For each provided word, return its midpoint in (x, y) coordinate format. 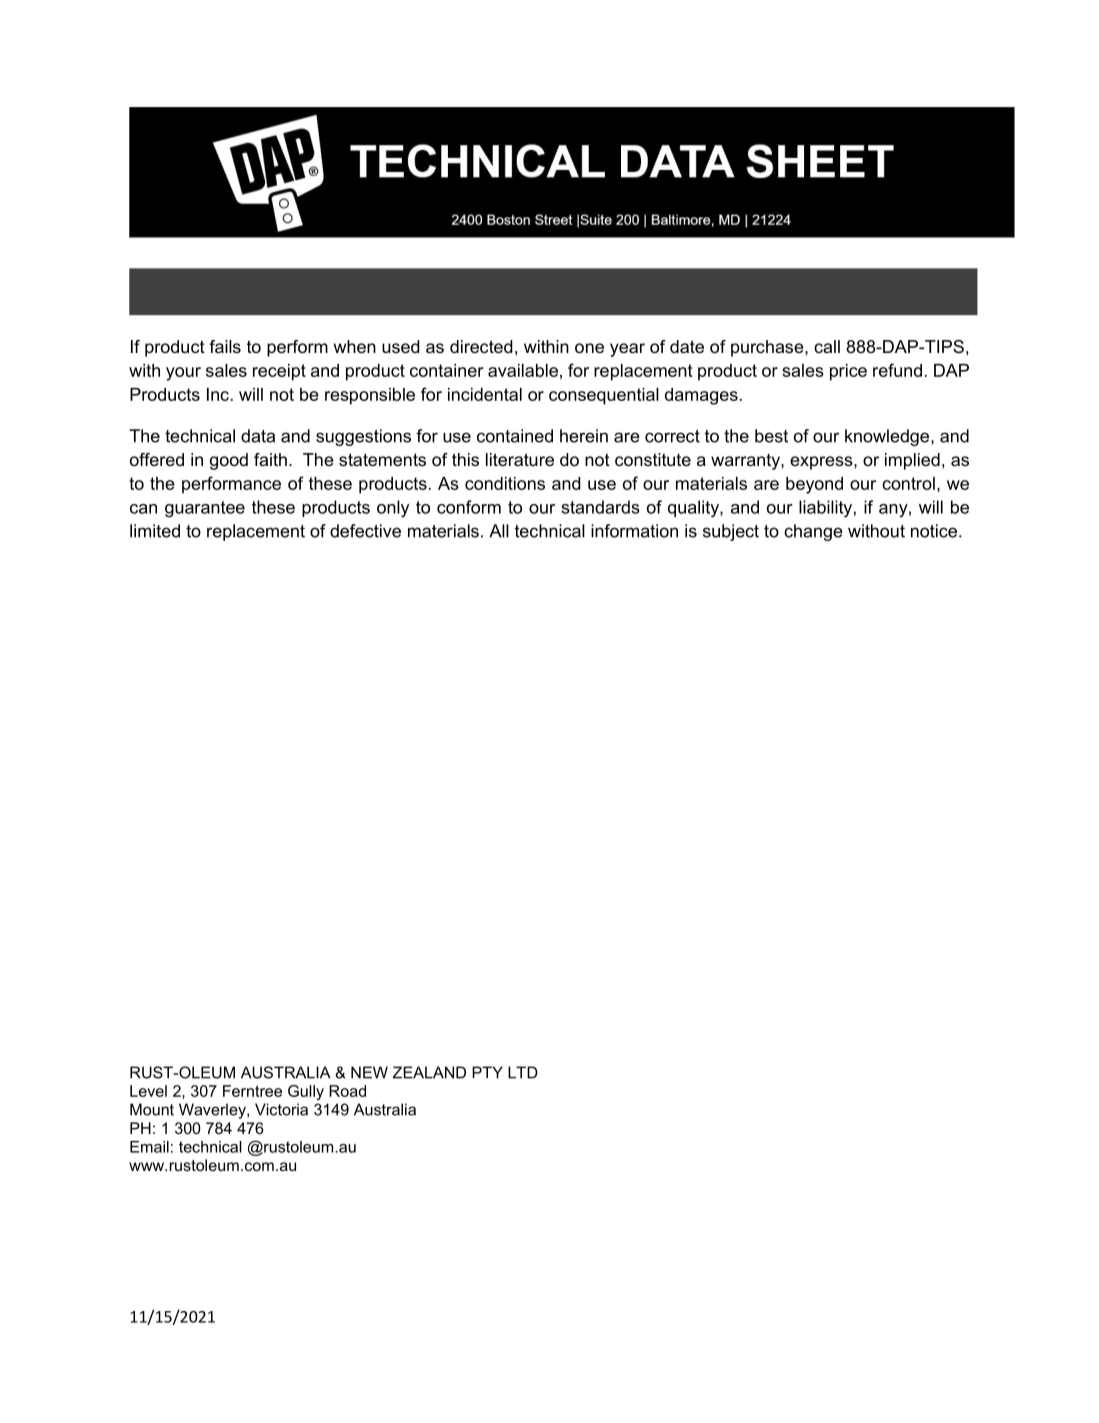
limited (155, 531)
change (813, 532)
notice (934, 531)
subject (731, 532)
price (848, 372)
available (523, 370)
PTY (487, 1072)
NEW (369, 1072)
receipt (279, 372)
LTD (523, 1072)
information (634, 531)
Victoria (281, 1109)
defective (365, 531)
